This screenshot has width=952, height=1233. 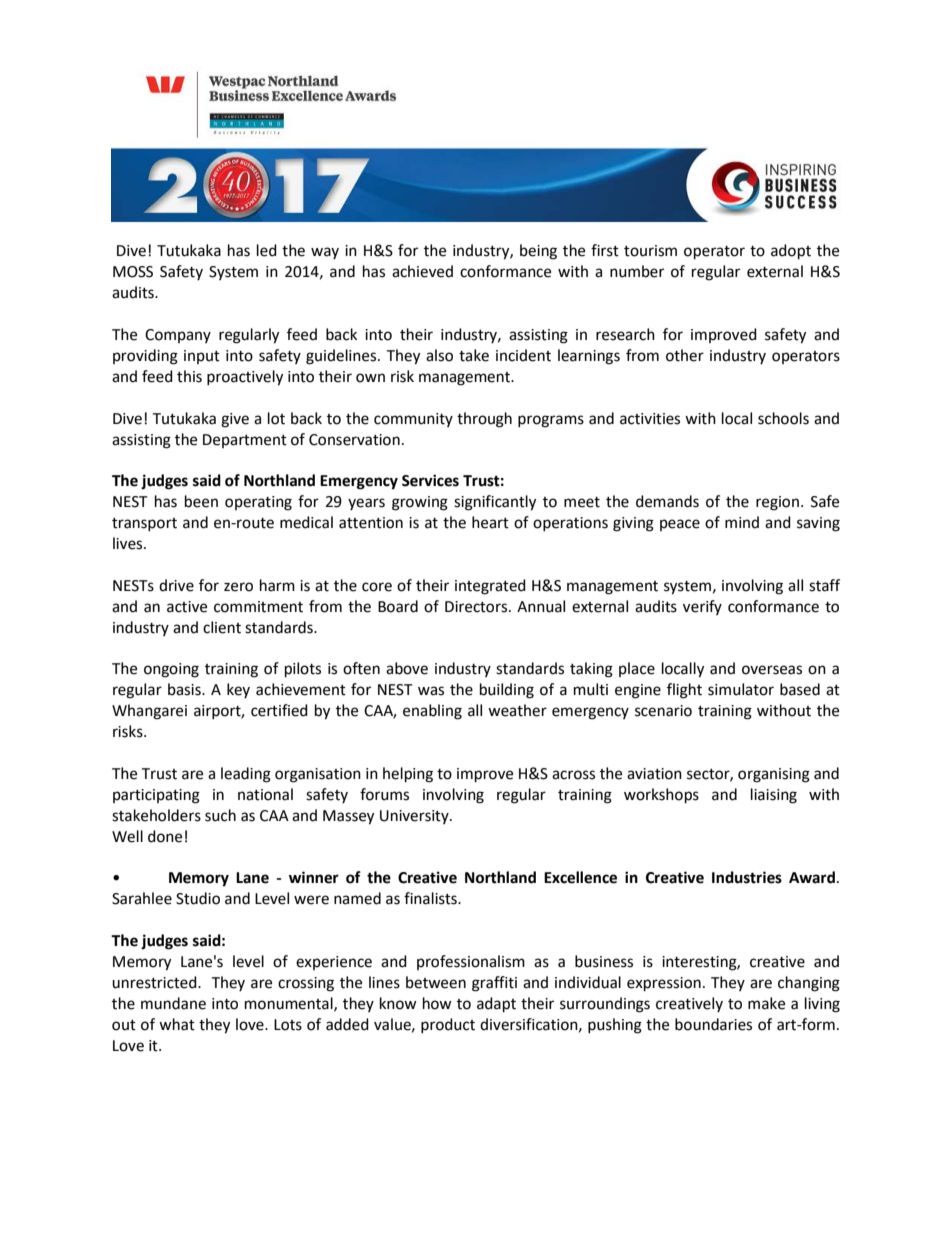 What do you see at coordinates (783, 418) in the screenshot?
I see `schools` at bounding box center [783, 418].
